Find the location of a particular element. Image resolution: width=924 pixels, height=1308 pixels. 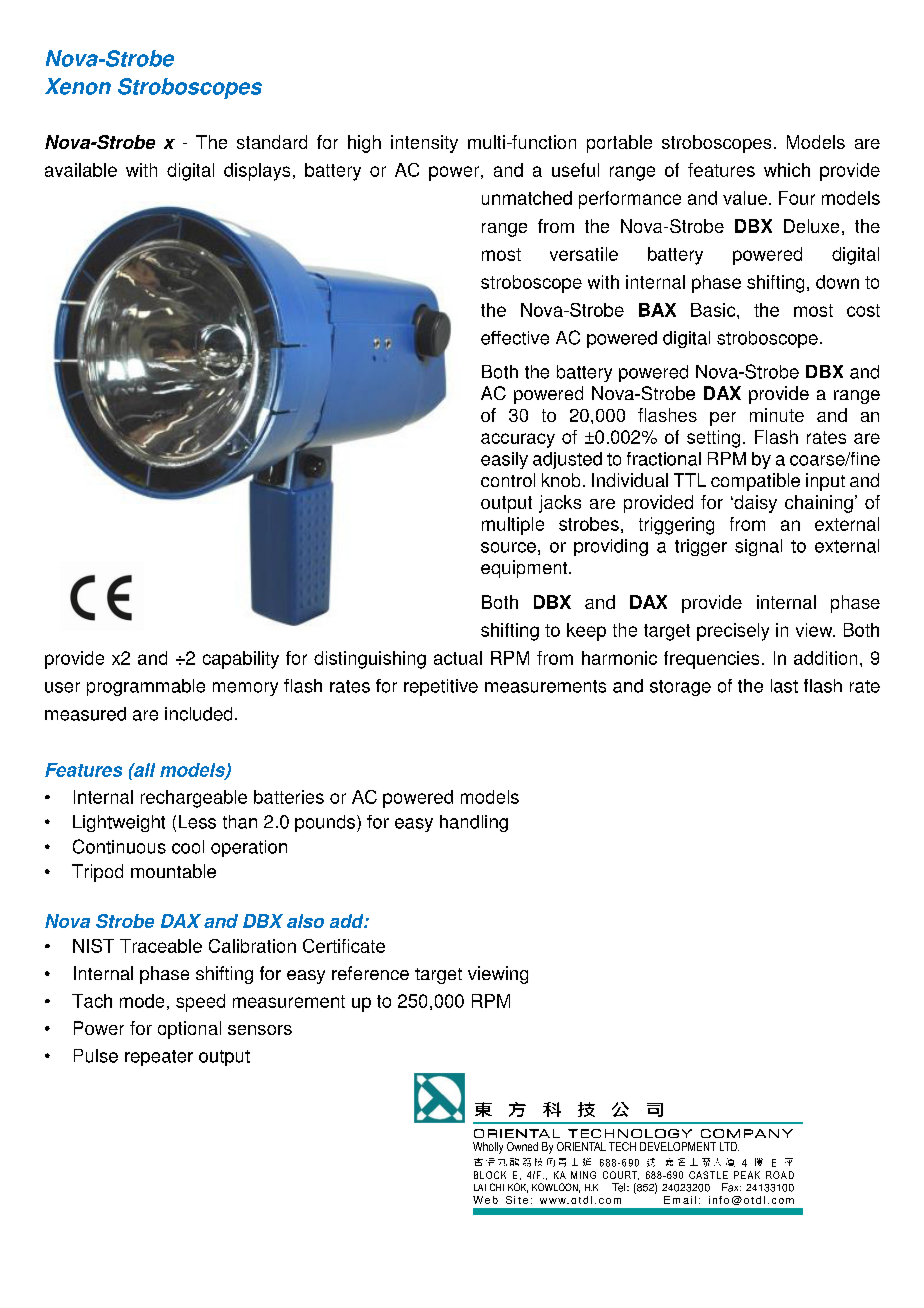

intensity is located at coordinates (424, 144).
